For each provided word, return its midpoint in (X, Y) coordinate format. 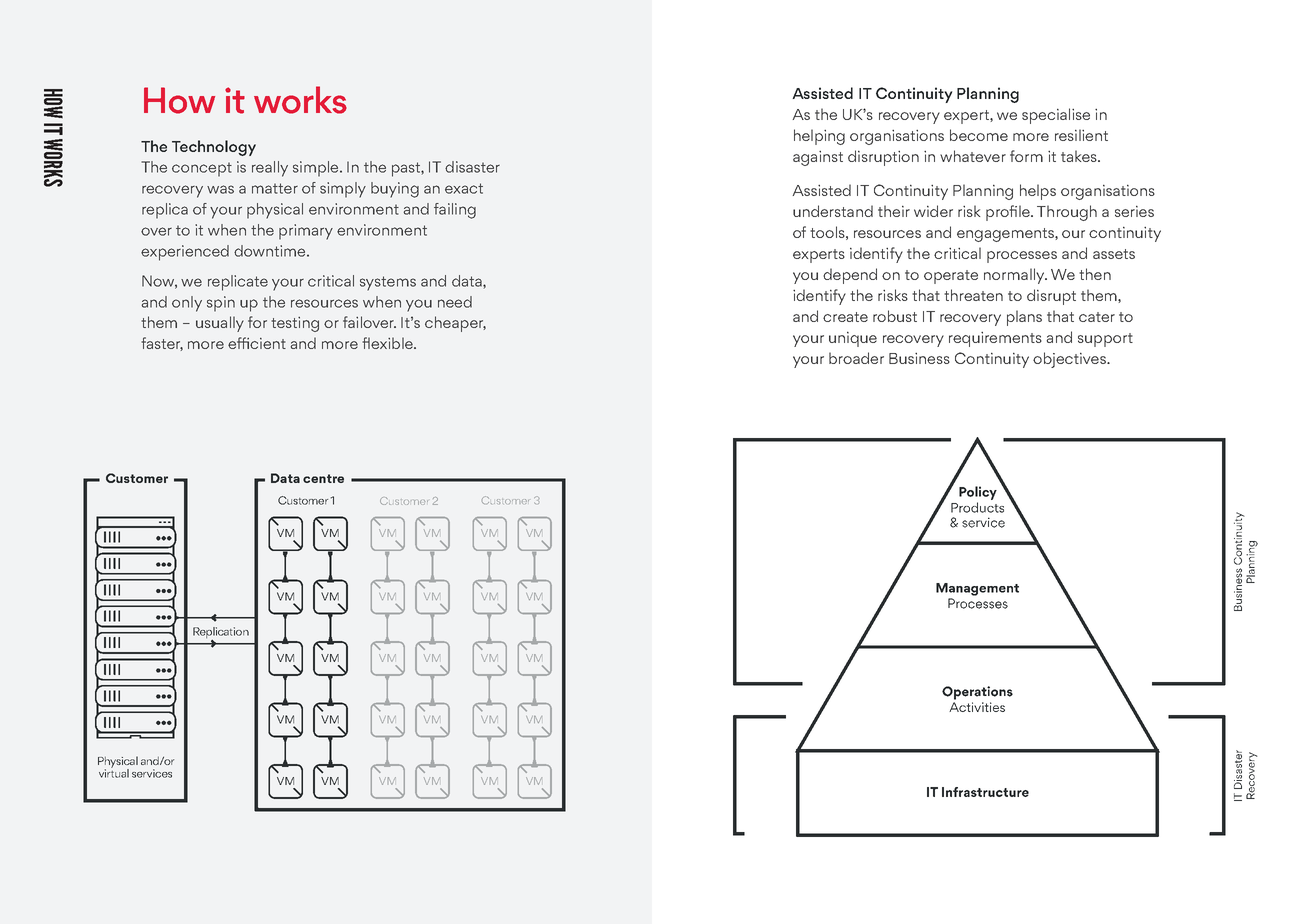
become (979, 135)
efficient (257, 343)
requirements (995, 339)
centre (323, 478)
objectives (1070, 360)
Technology (214, 148)
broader (856, 358)
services (152, 773)
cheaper (455, 324)
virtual (114, 772)
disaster (472, 167)
